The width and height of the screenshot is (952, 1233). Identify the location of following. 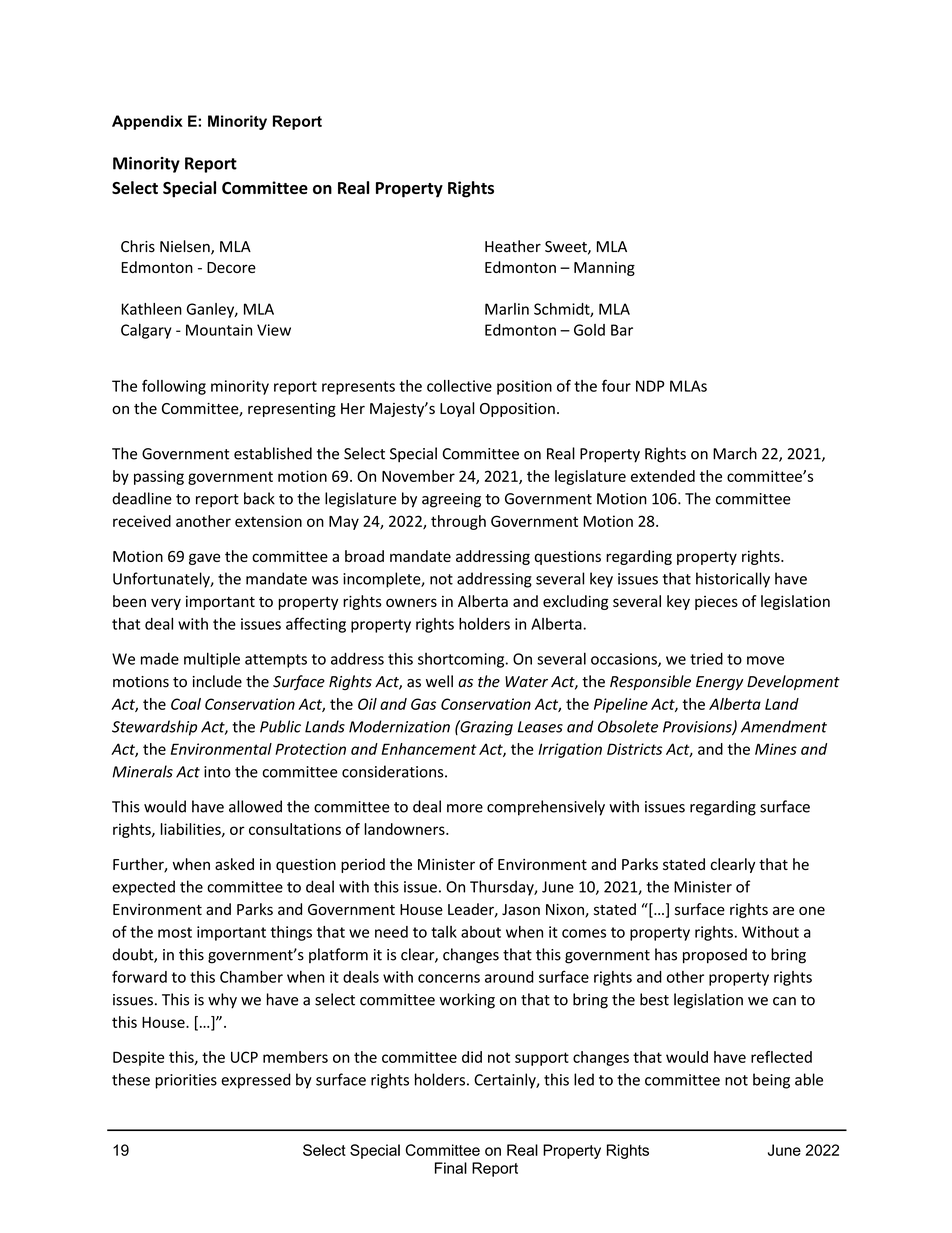
(174, 387).
